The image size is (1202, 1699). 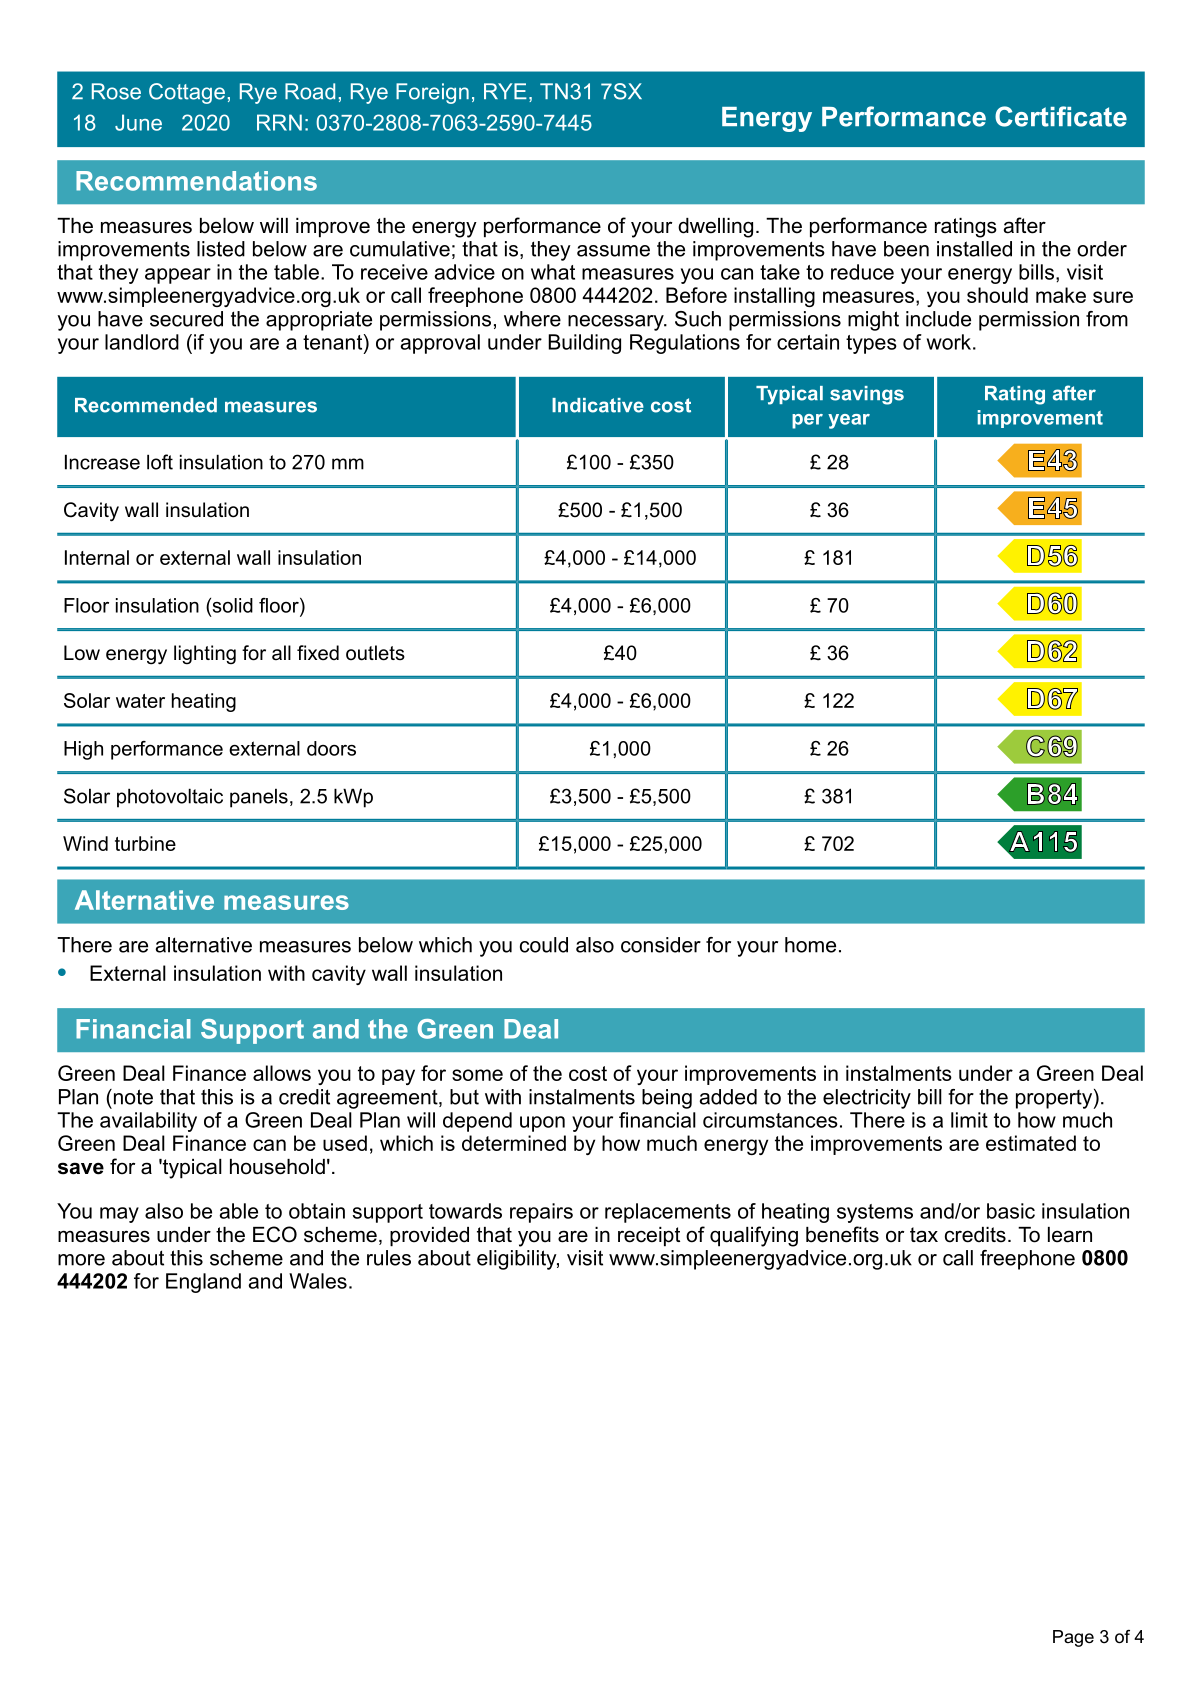 I want to click on receipt, so click(x=649, y=1237).
